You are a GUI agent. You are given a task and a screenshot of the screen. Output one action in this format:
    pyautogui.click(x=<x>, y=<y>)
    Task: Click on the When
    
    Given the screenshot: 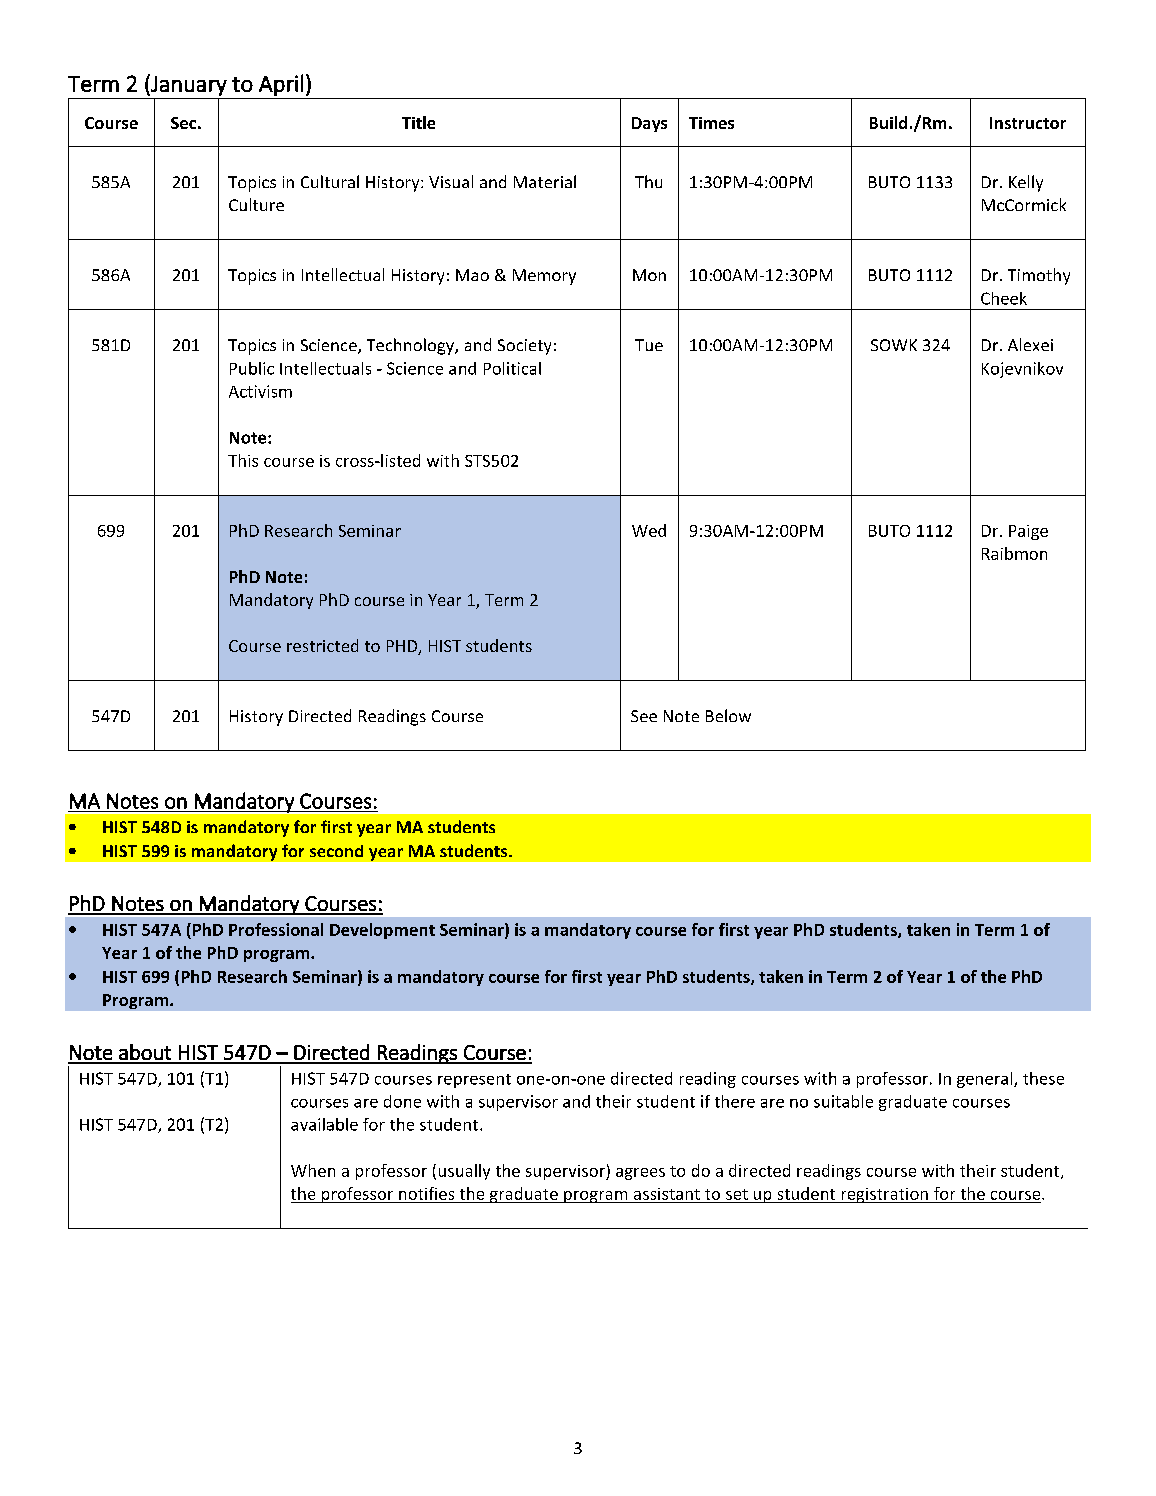 What is the action you would take?
    pyautogui.click(x=313, y=1170)
